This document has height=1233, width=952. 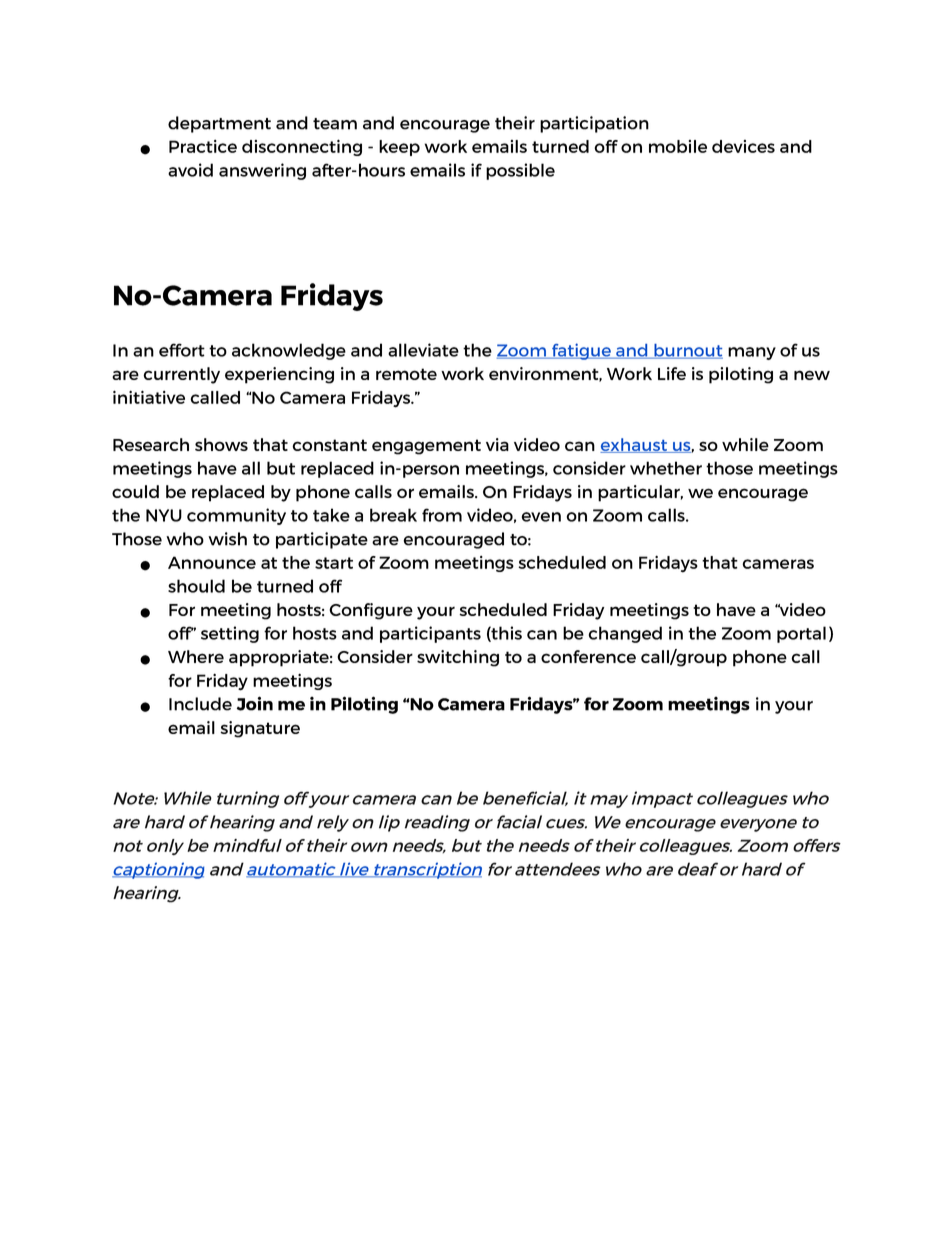 What do you see at coordinates (203, 146) in the document?
I see `Practice` at bounding box center [203, 146].
